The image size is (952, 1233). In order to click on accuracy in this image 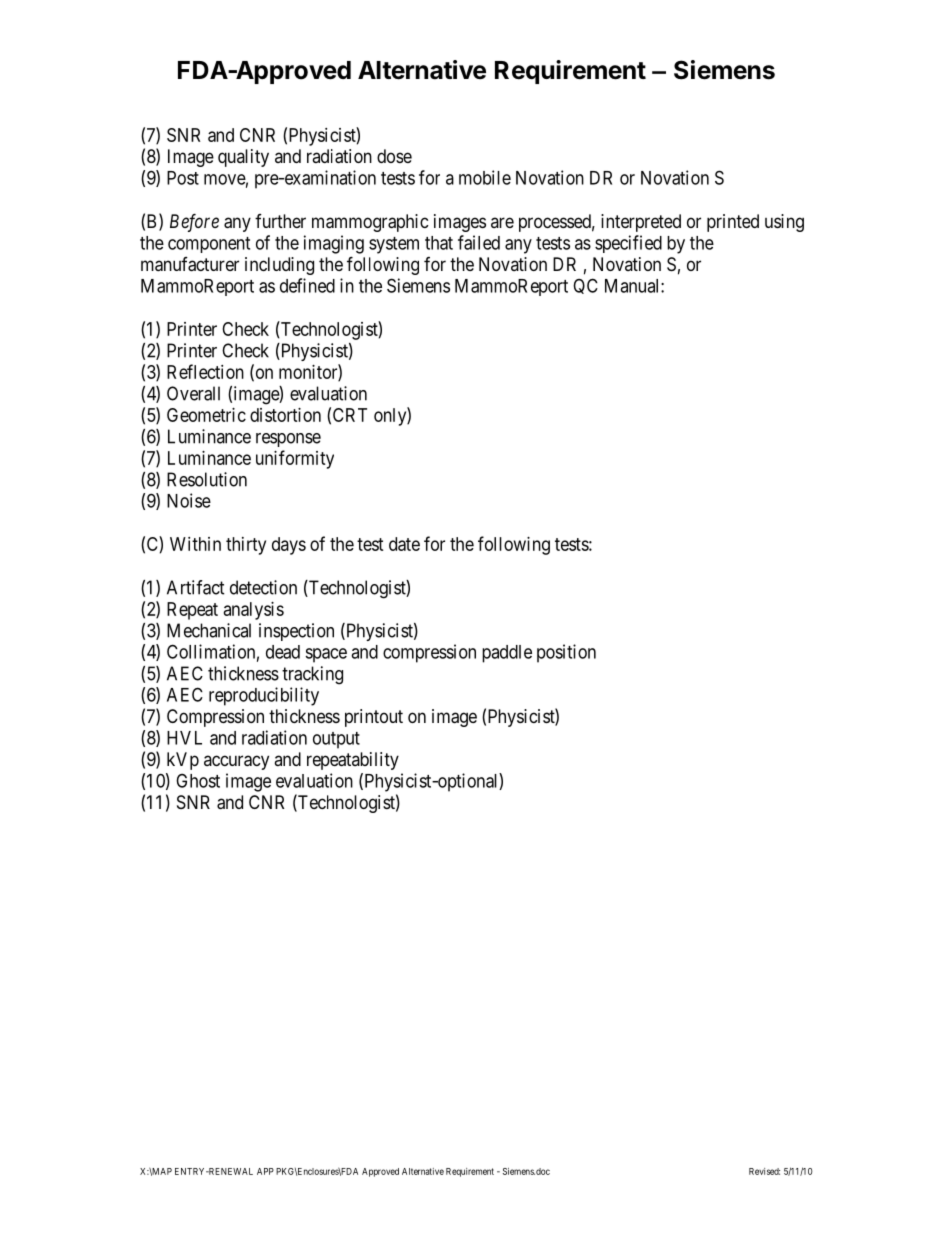, I will do `click(236, 762)`.
